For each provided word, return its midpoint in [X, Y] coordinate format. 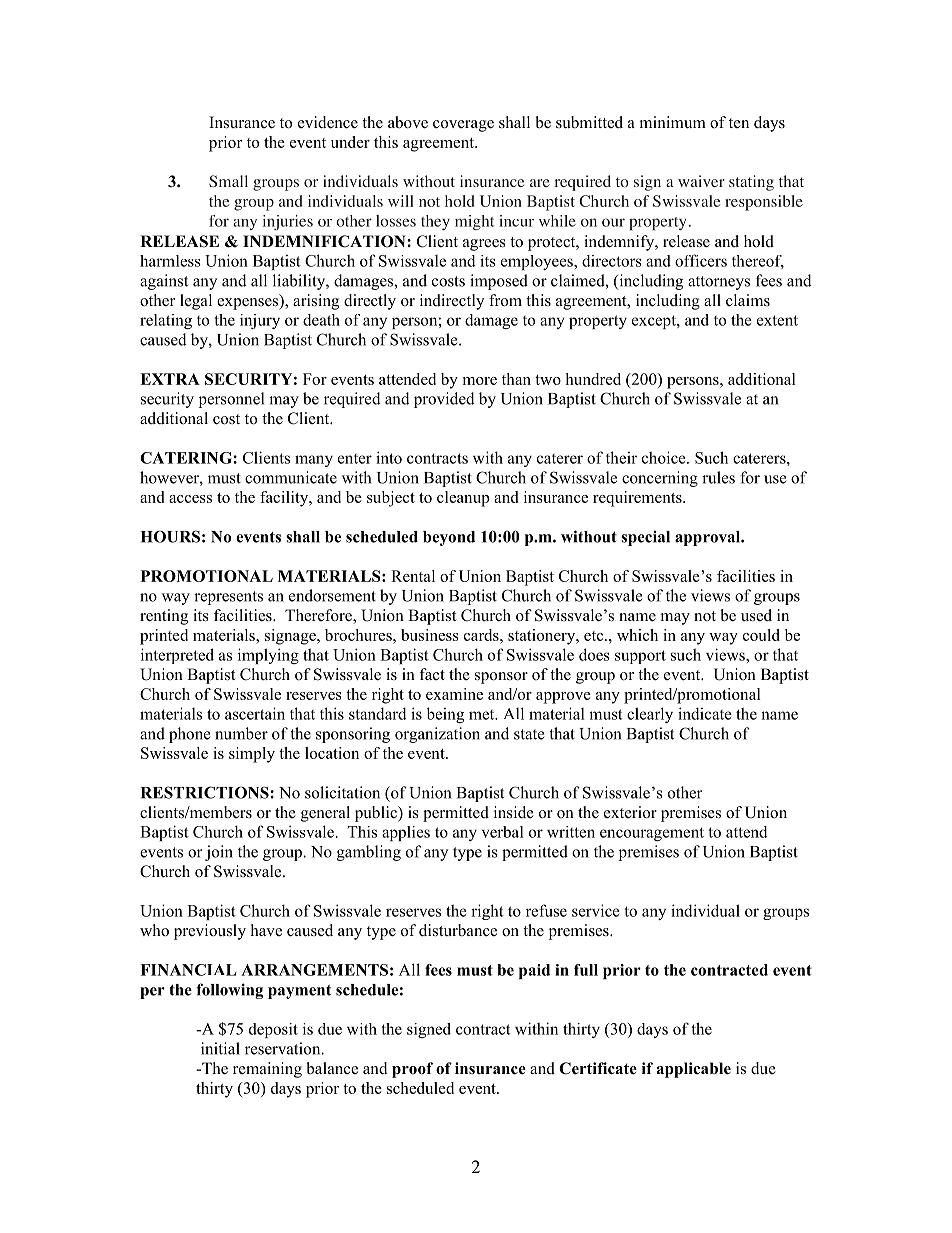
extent [777, 320]
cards [482, 635]
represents [228, 598]
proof [412, 1070]
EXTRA [170, 379]
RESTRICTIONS [206, 792]
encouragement [652, 834]
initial [220, 1048]
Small [228, 181]
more [480, 381]
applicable [694, 1070]
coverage [463, 126]
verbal [503, 832]
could [761, 635]
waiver [701, 181]
